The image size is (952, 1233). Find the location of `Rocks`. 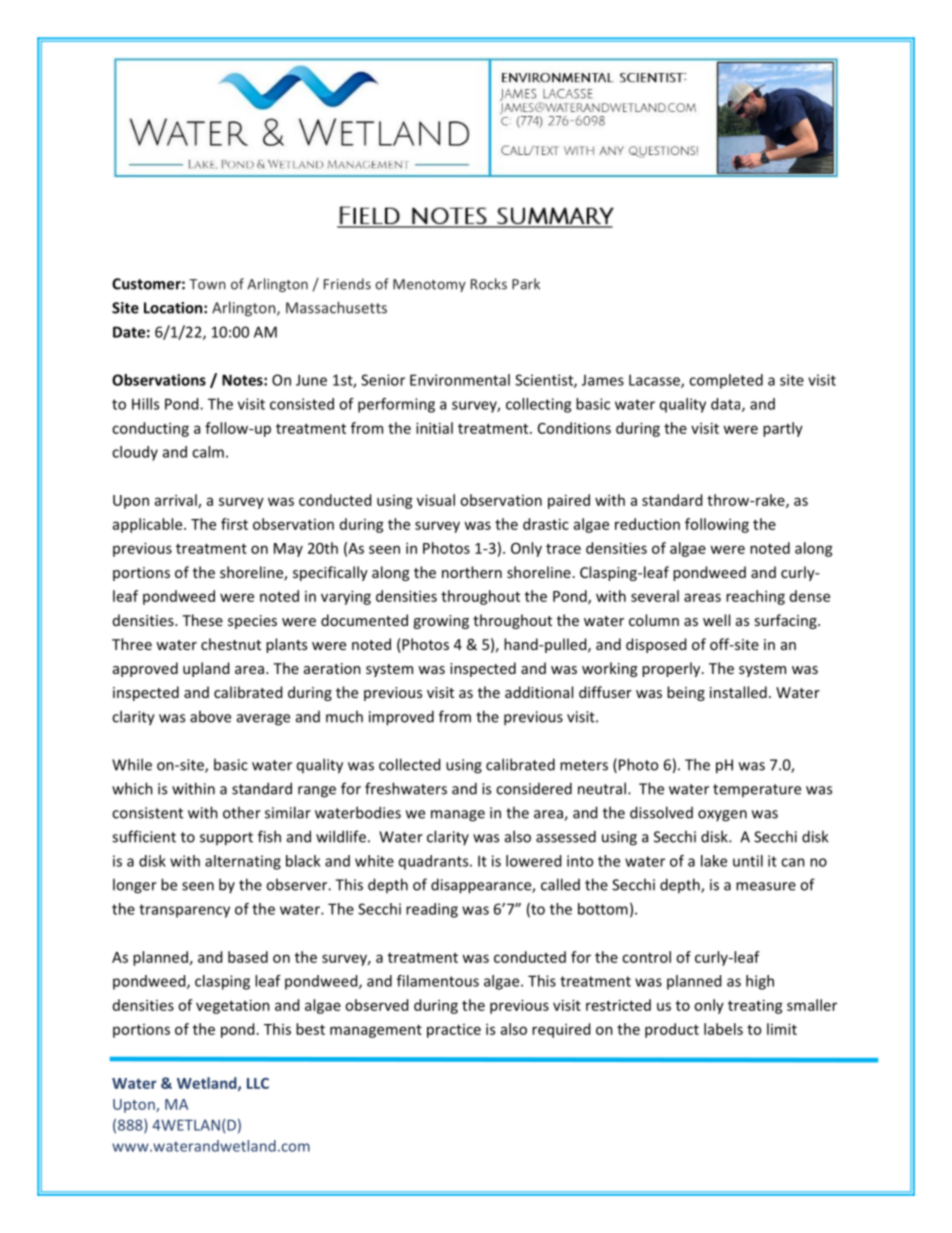

Rocks is located at coordinates (489, 284).
